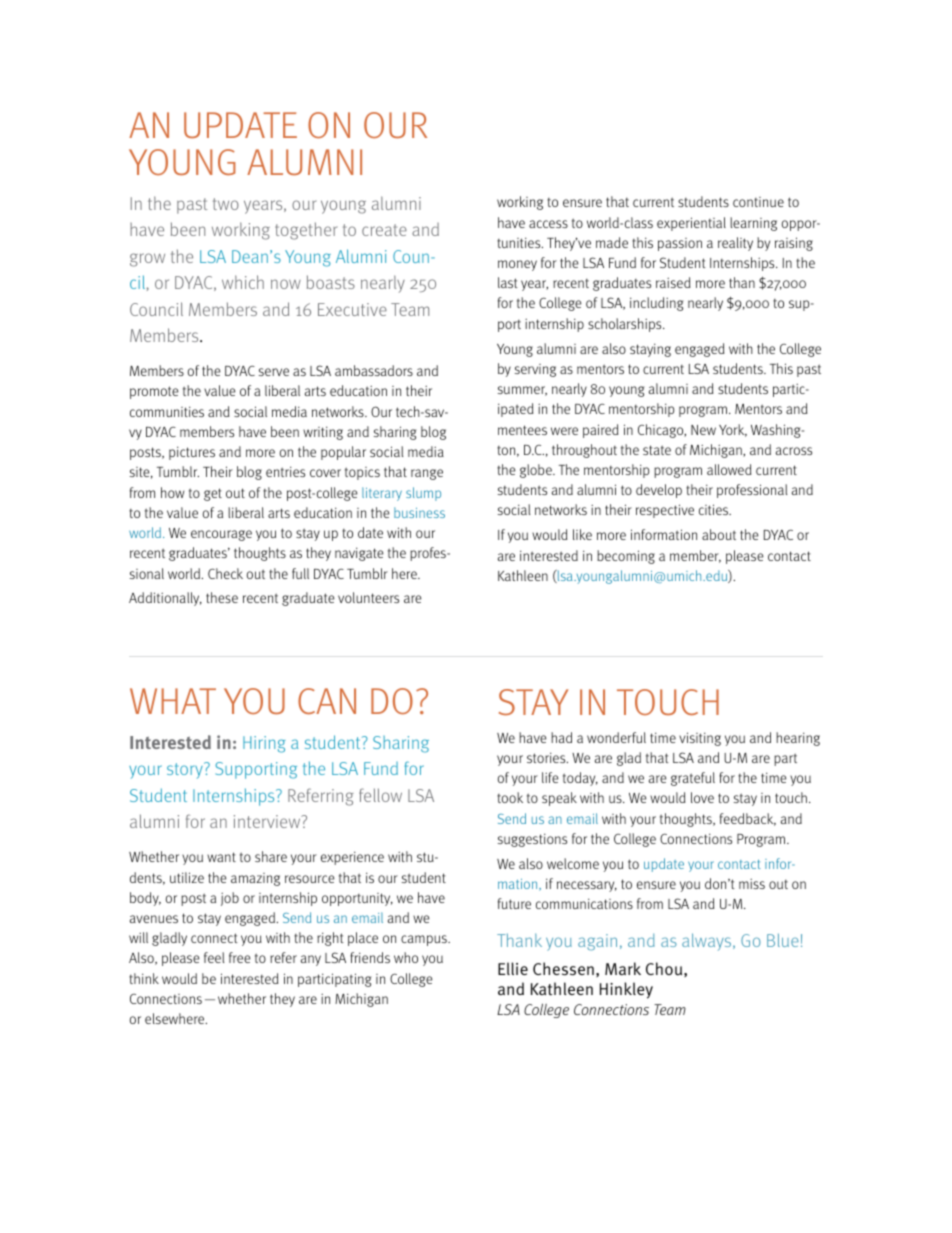 Image resolution: width=952 pixels, height=1233 pixels. What do you see at coordinates (693, 779) in the image?
I see `grateful` at bounding box center [693, 779].
